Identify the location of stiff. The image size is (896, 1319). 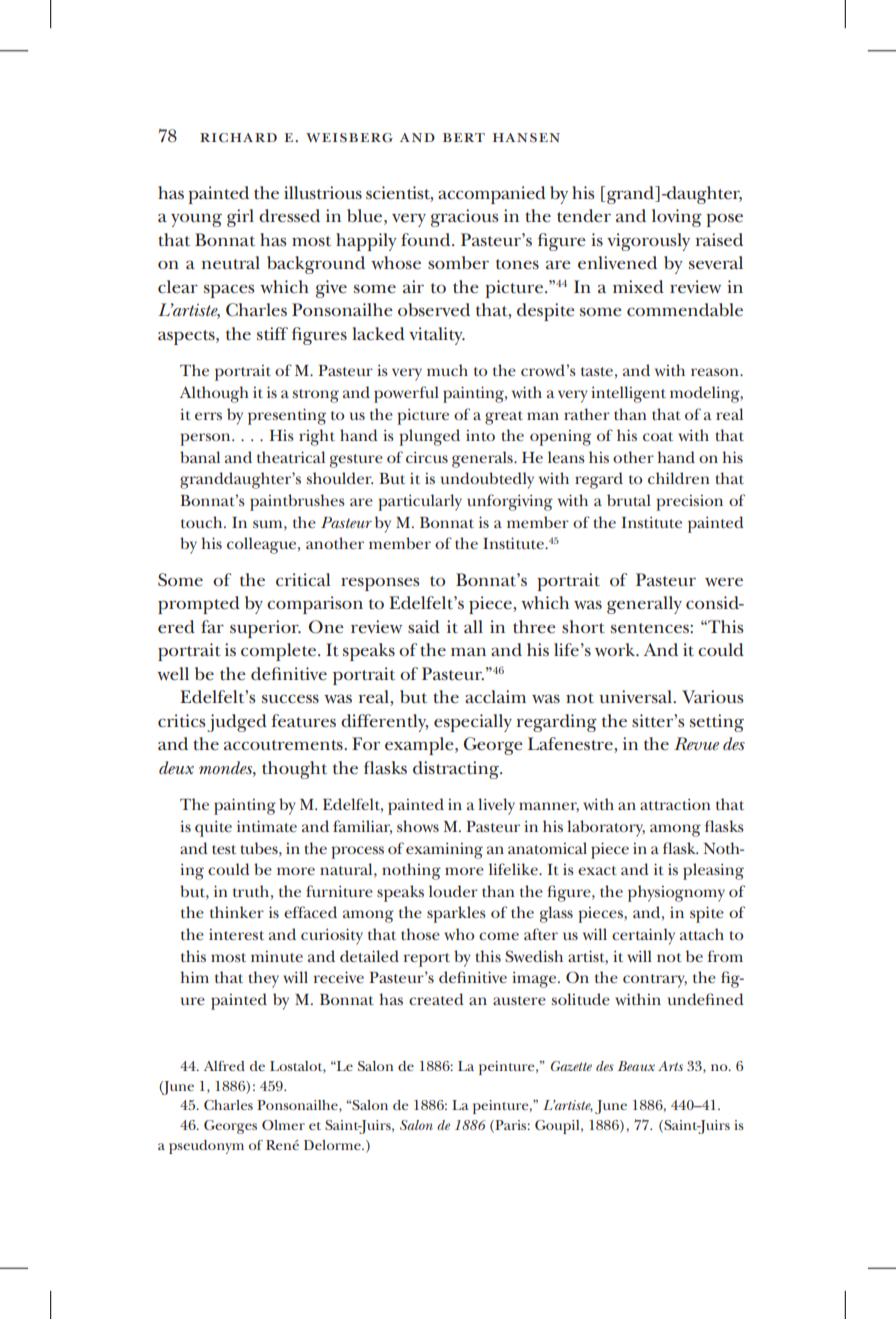
(272, 334).
